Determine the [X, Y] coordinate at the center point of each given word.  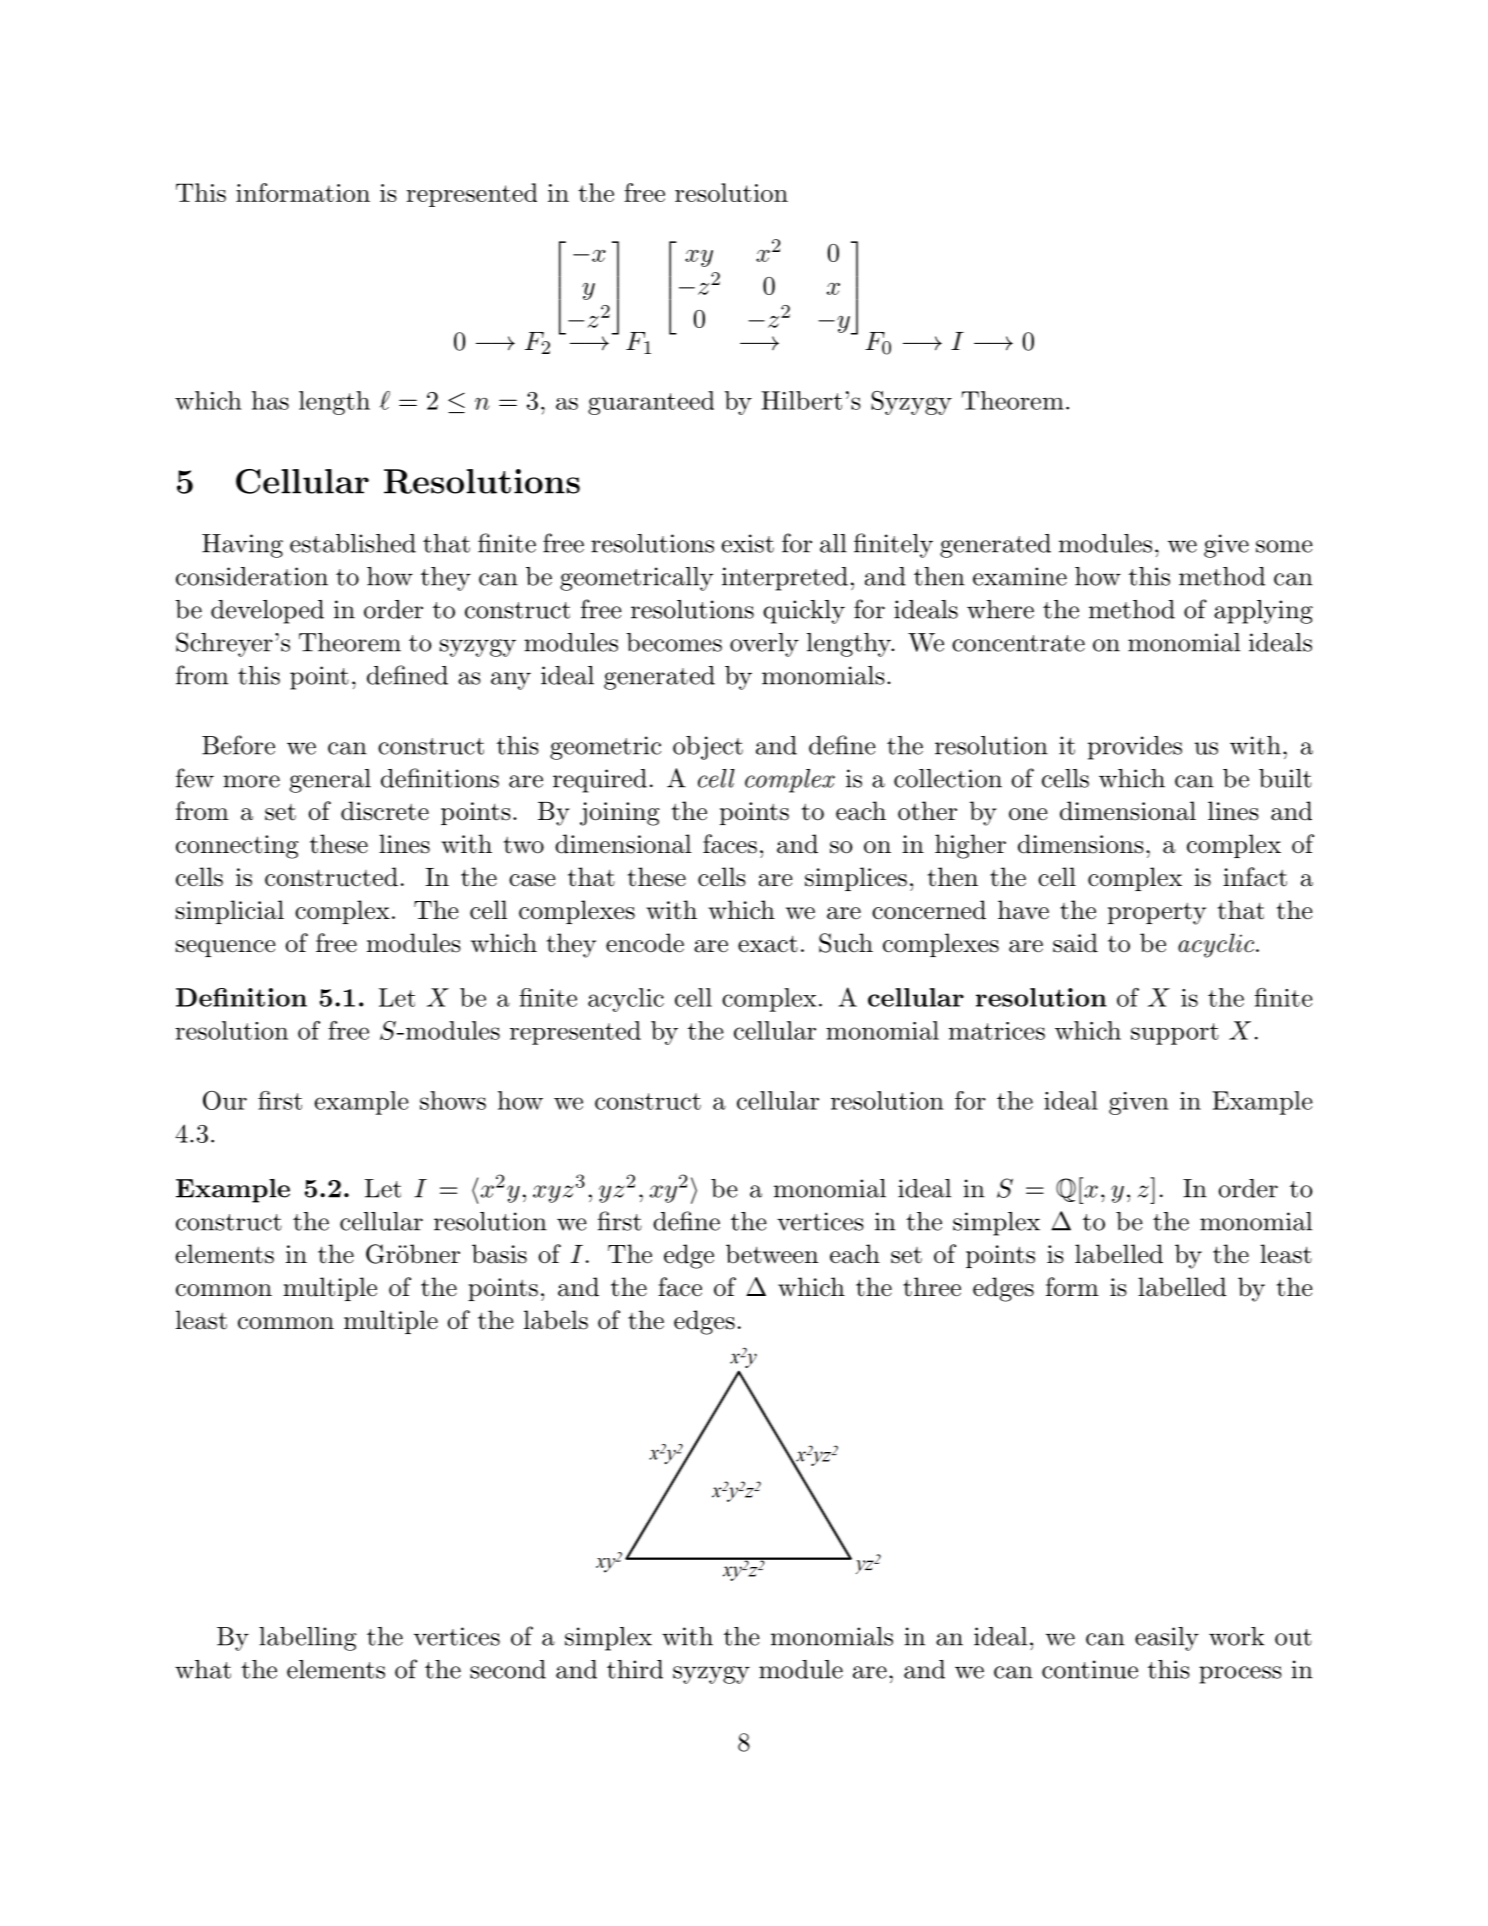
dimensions [1081, 844]
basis [499, 1254]
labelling [308, 1639]
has [270, 400]
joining [620, 814]
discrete [385, 811]
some [1284, 546]
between [772, 1254]
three [932, 1287]
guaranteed [651, 403]
